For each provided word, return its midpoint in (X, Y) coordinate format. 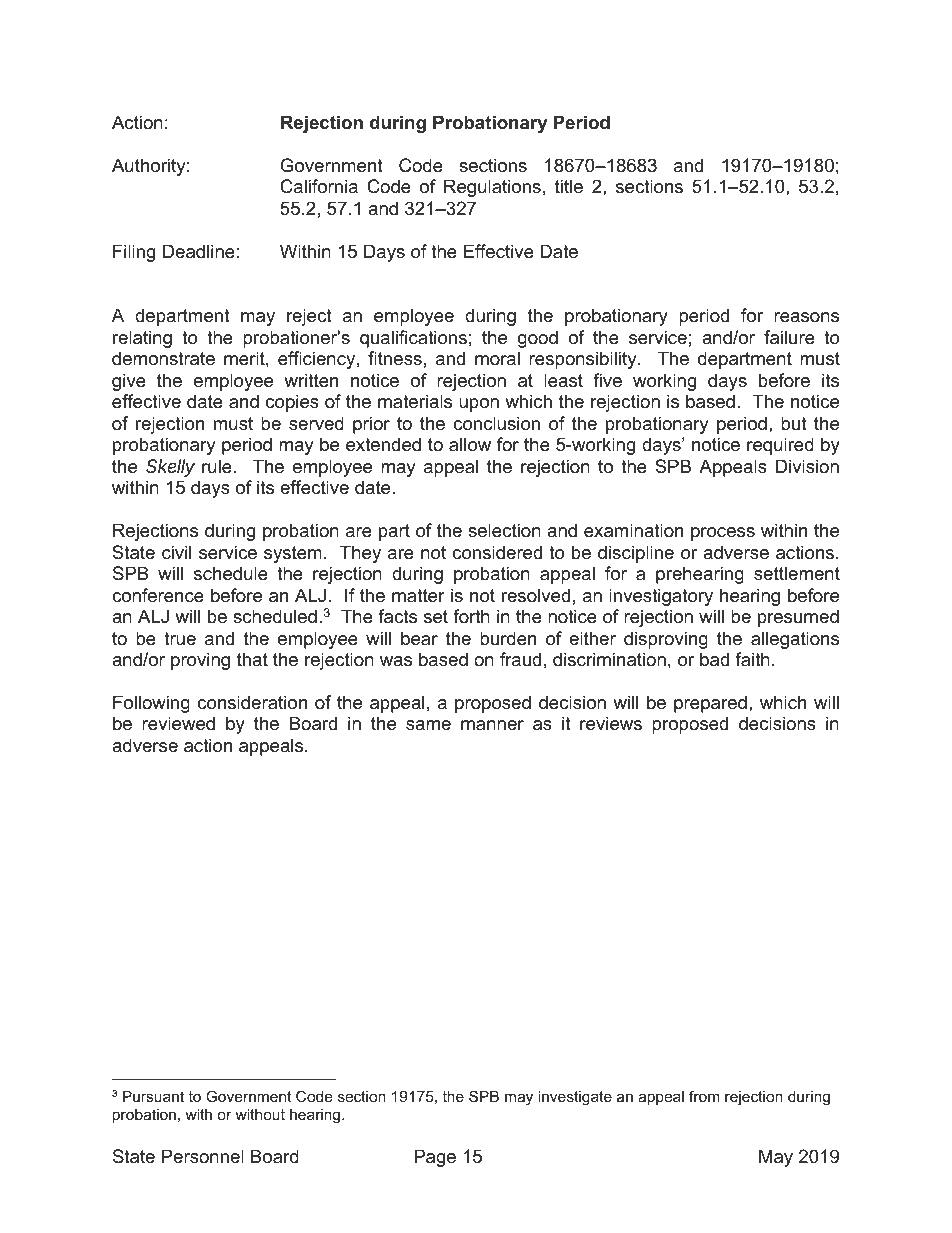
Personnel (203, 1156)
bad (714, 659)
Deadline (199, 251)
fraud (520, 659)
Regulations (492, 188)
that (252, 659)
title (569, 186)
